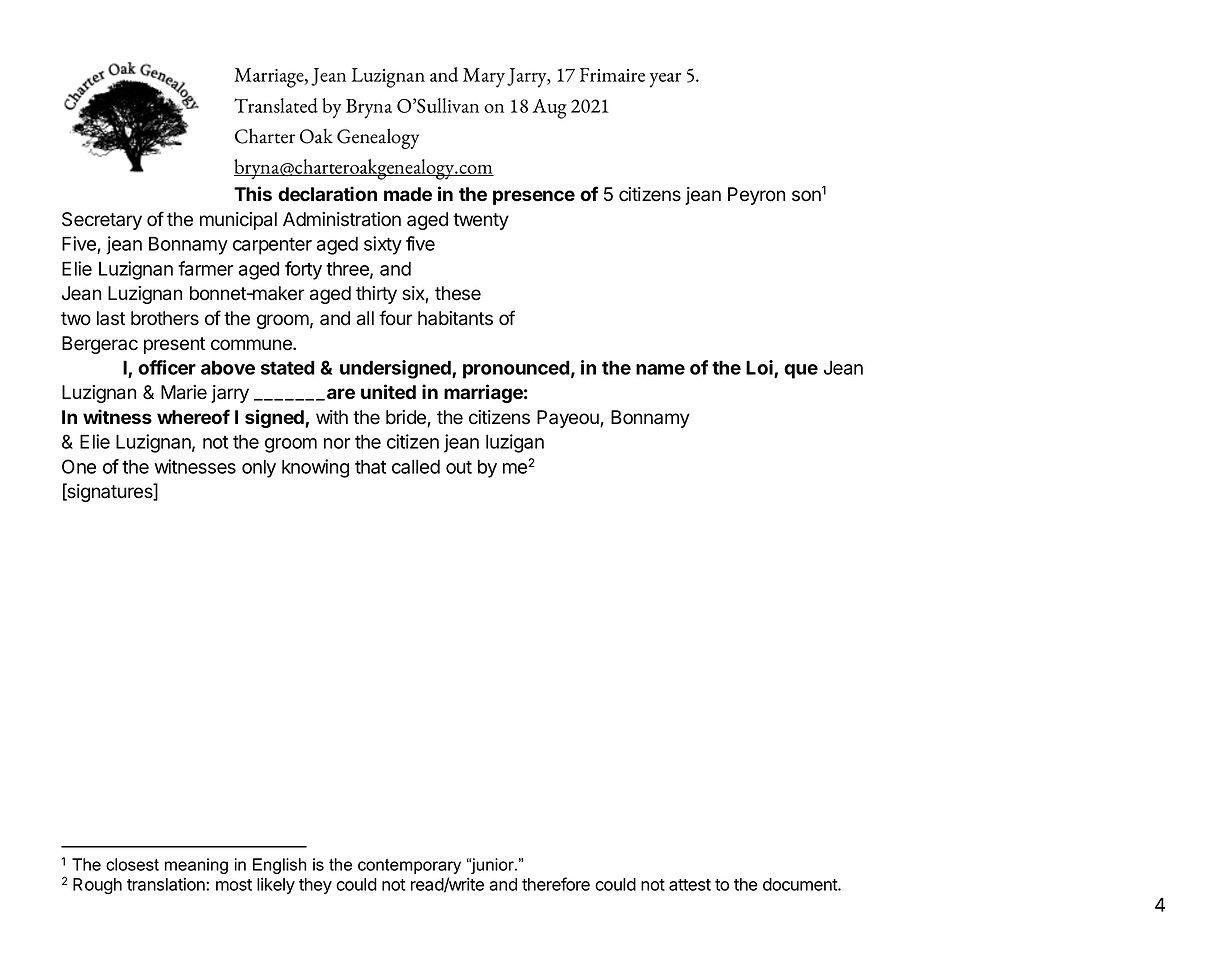 This document has width=1226, height=980. I want to click on out, so click(459, 467).
